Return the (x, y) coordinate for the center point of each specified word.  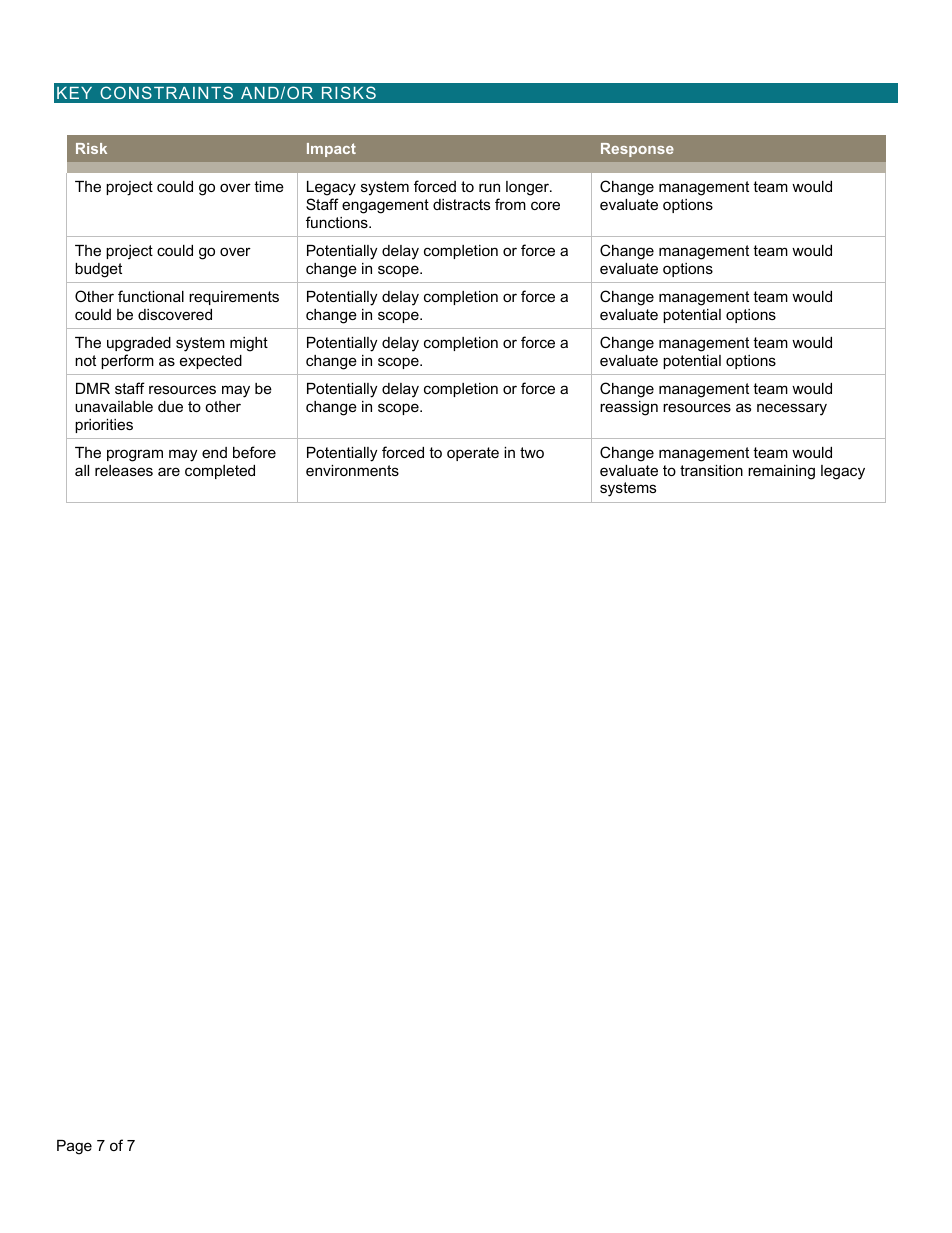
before (254, 452)
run (489, 187)
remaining (781, 472)
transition (711, 470)
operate (473, 454)
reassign (629, 408)
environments (352, 470)
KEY (74, 93)
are (169, 471)
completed (220, 472)
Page (74, 1147)
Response (637, 150)
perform (127, 361)
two (532, 452)
